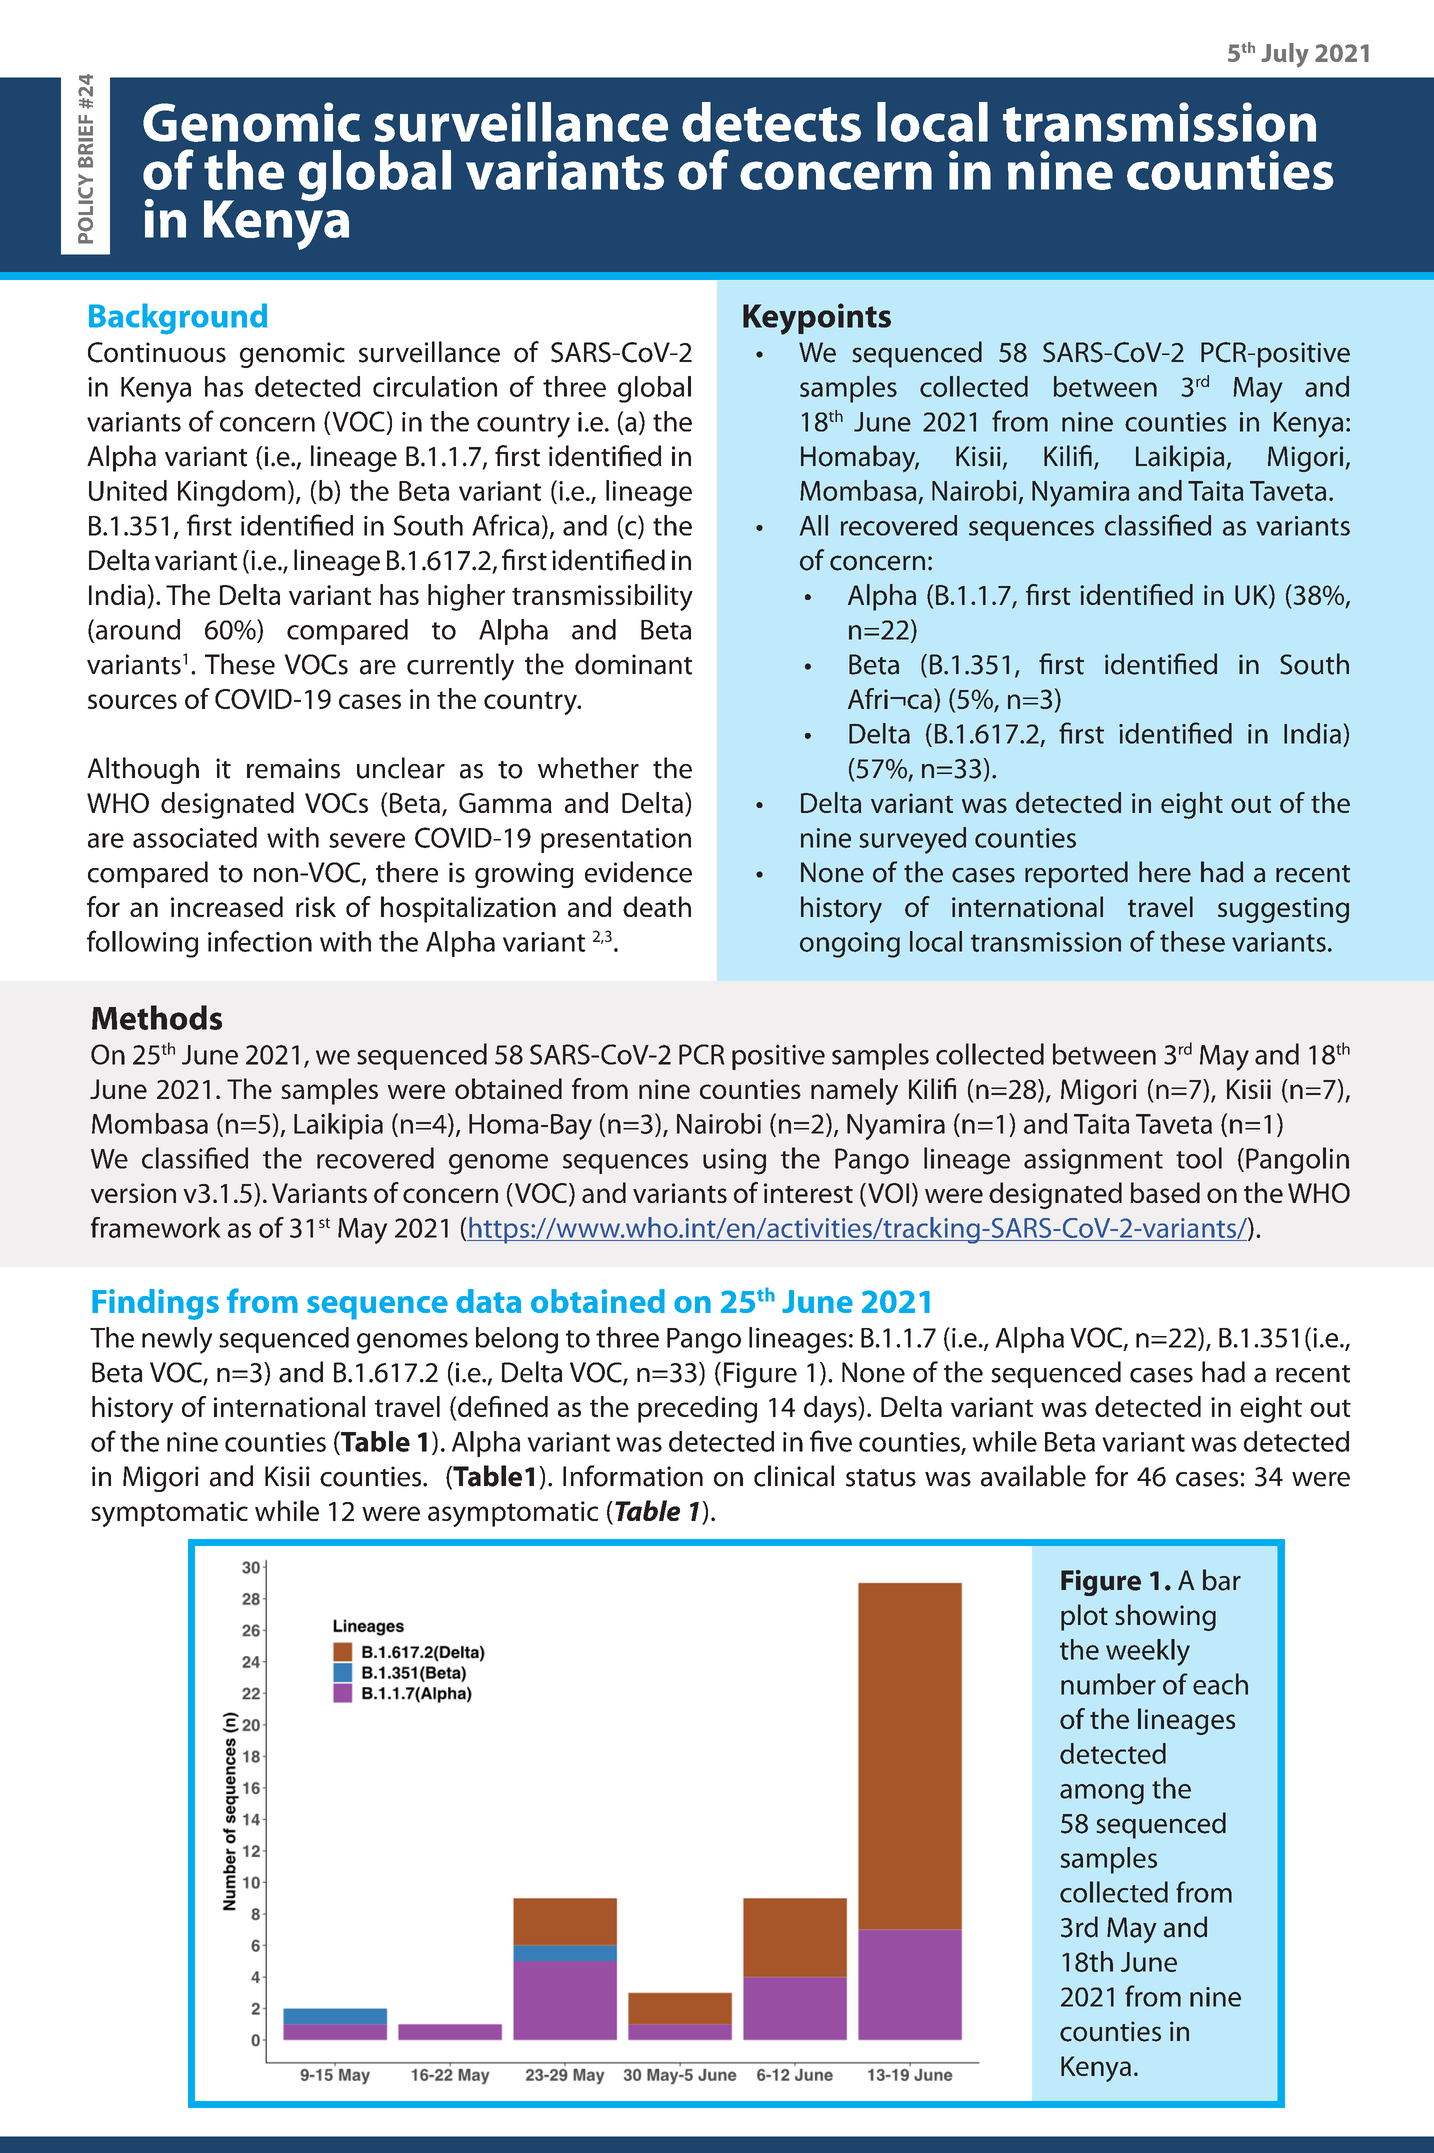  Describe the element at coordinates (657, 906) in the screenshot. I see `death` at that location.
